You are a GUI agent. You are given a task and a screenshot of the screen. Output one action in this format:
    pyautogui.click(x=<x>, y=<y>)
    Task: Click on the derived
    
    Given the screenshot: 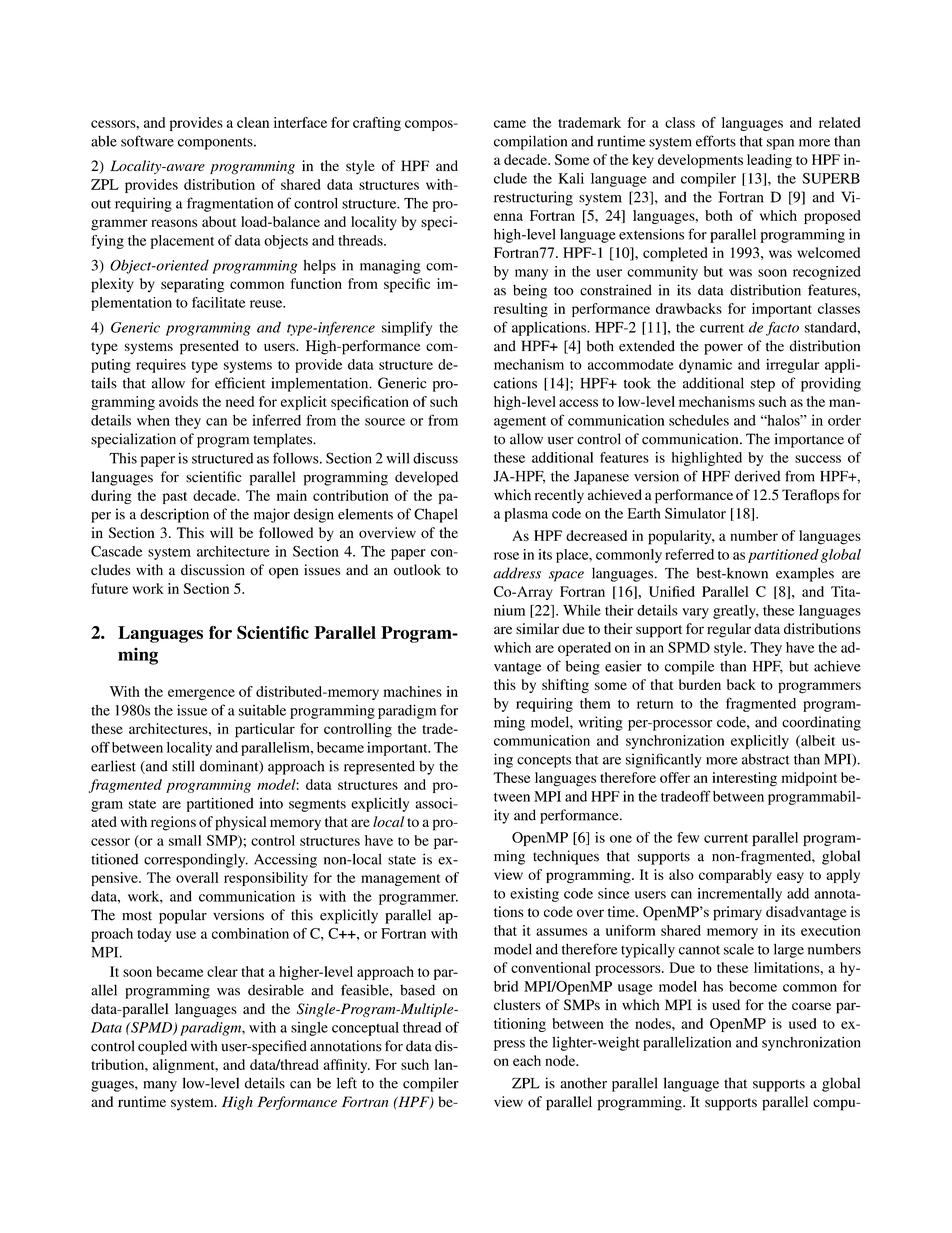 What is the action you would take?
    pyautogui.click(x=758, y=476)
